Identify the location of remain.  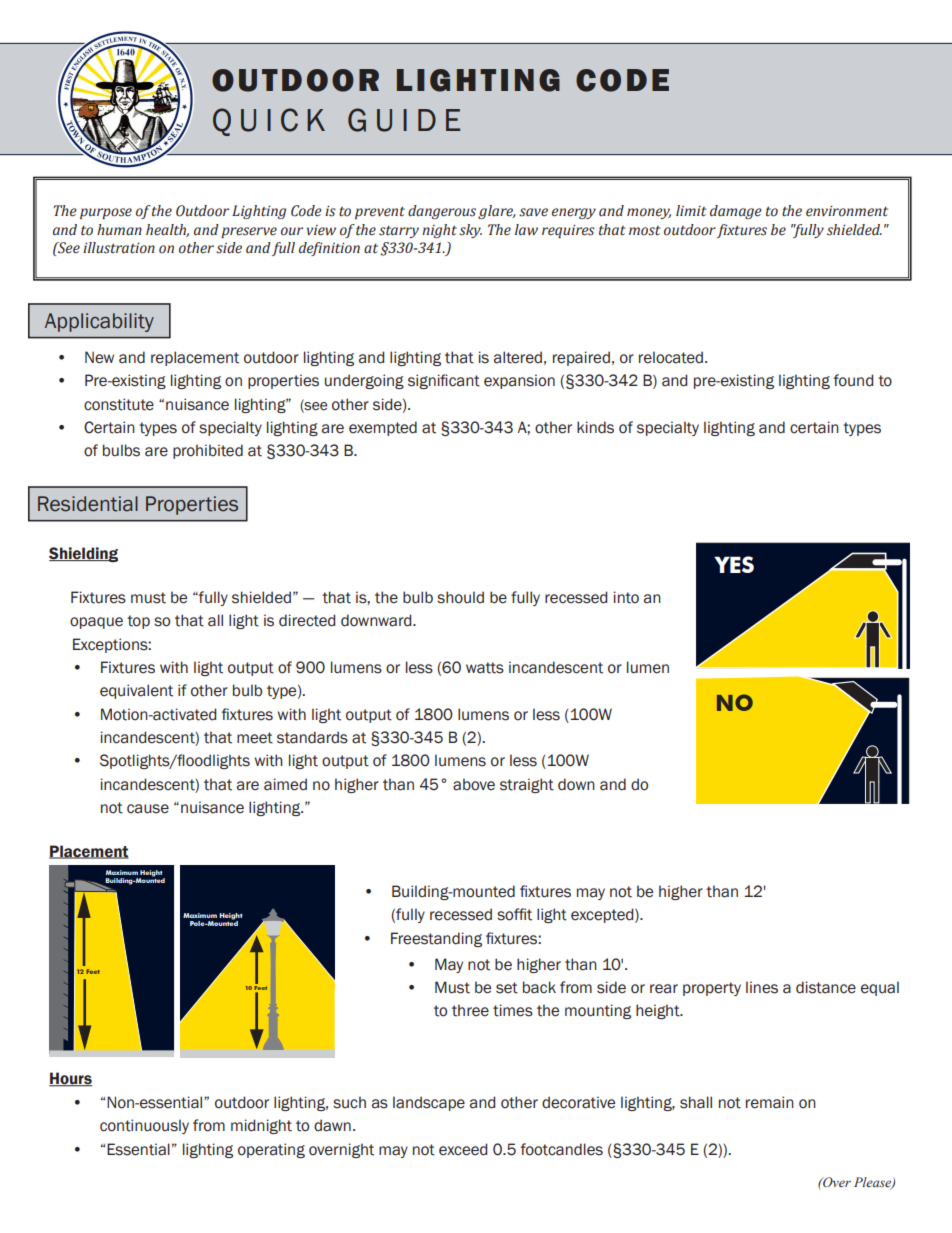
(770, 1102).
